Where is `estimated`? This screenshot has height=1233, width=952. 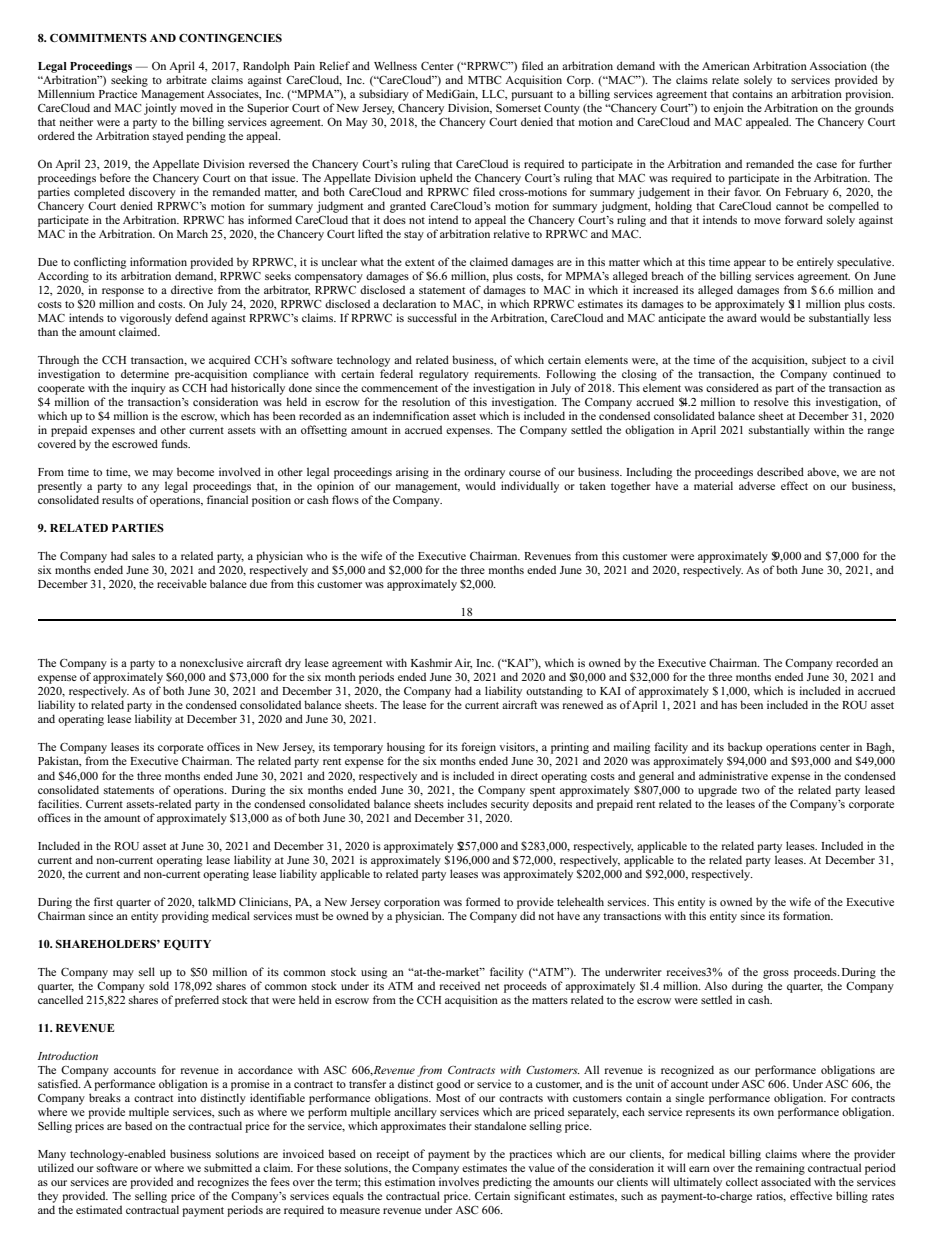 estimated is located at coordinates (99, 1209).
